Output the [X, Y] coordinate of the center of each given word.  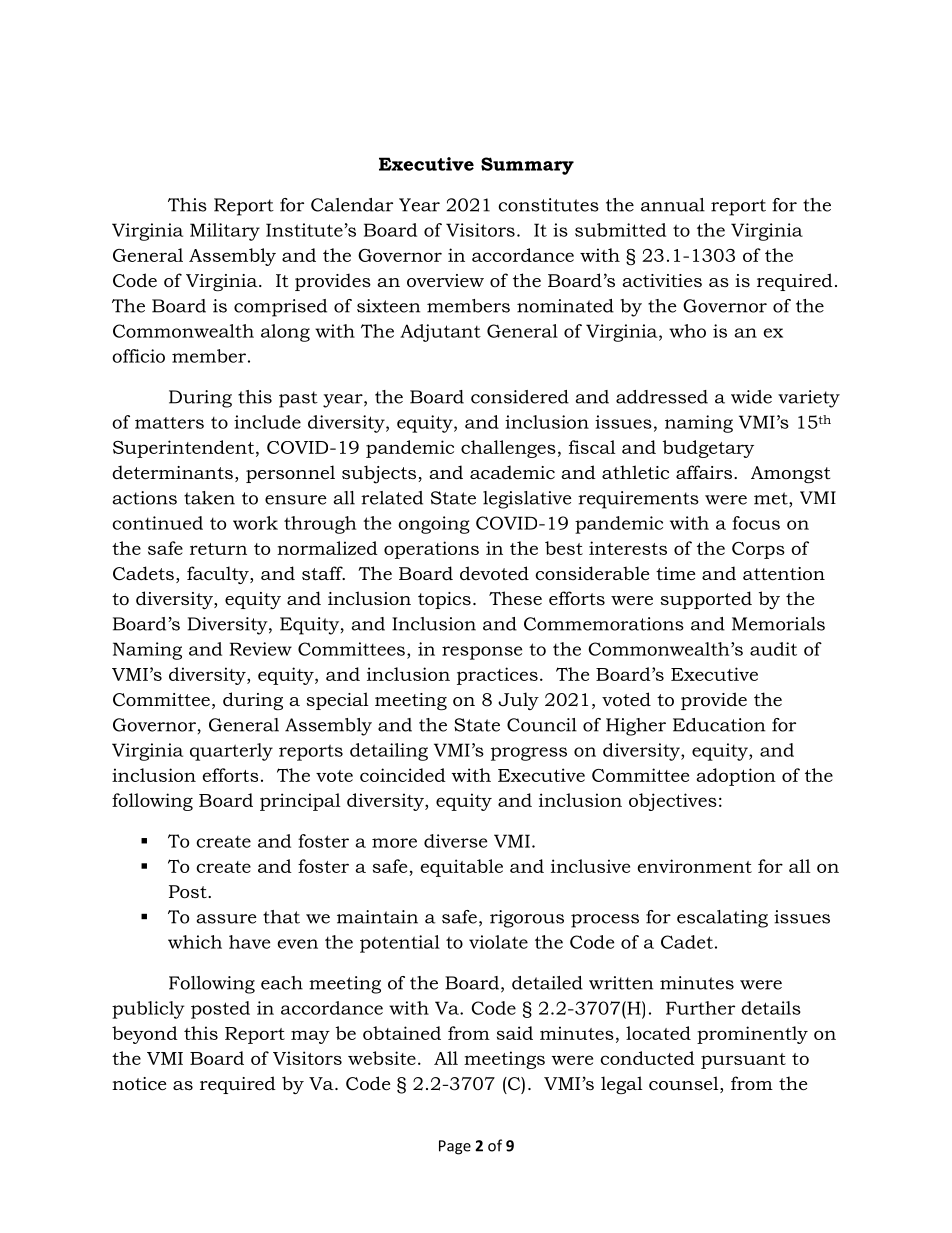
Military [225, 232]
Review [261, 649]
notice [139, 1084]
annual [673, 205]
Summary [527, 166]
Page [455, 1147]
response [482, 653]
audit [773, 649]
